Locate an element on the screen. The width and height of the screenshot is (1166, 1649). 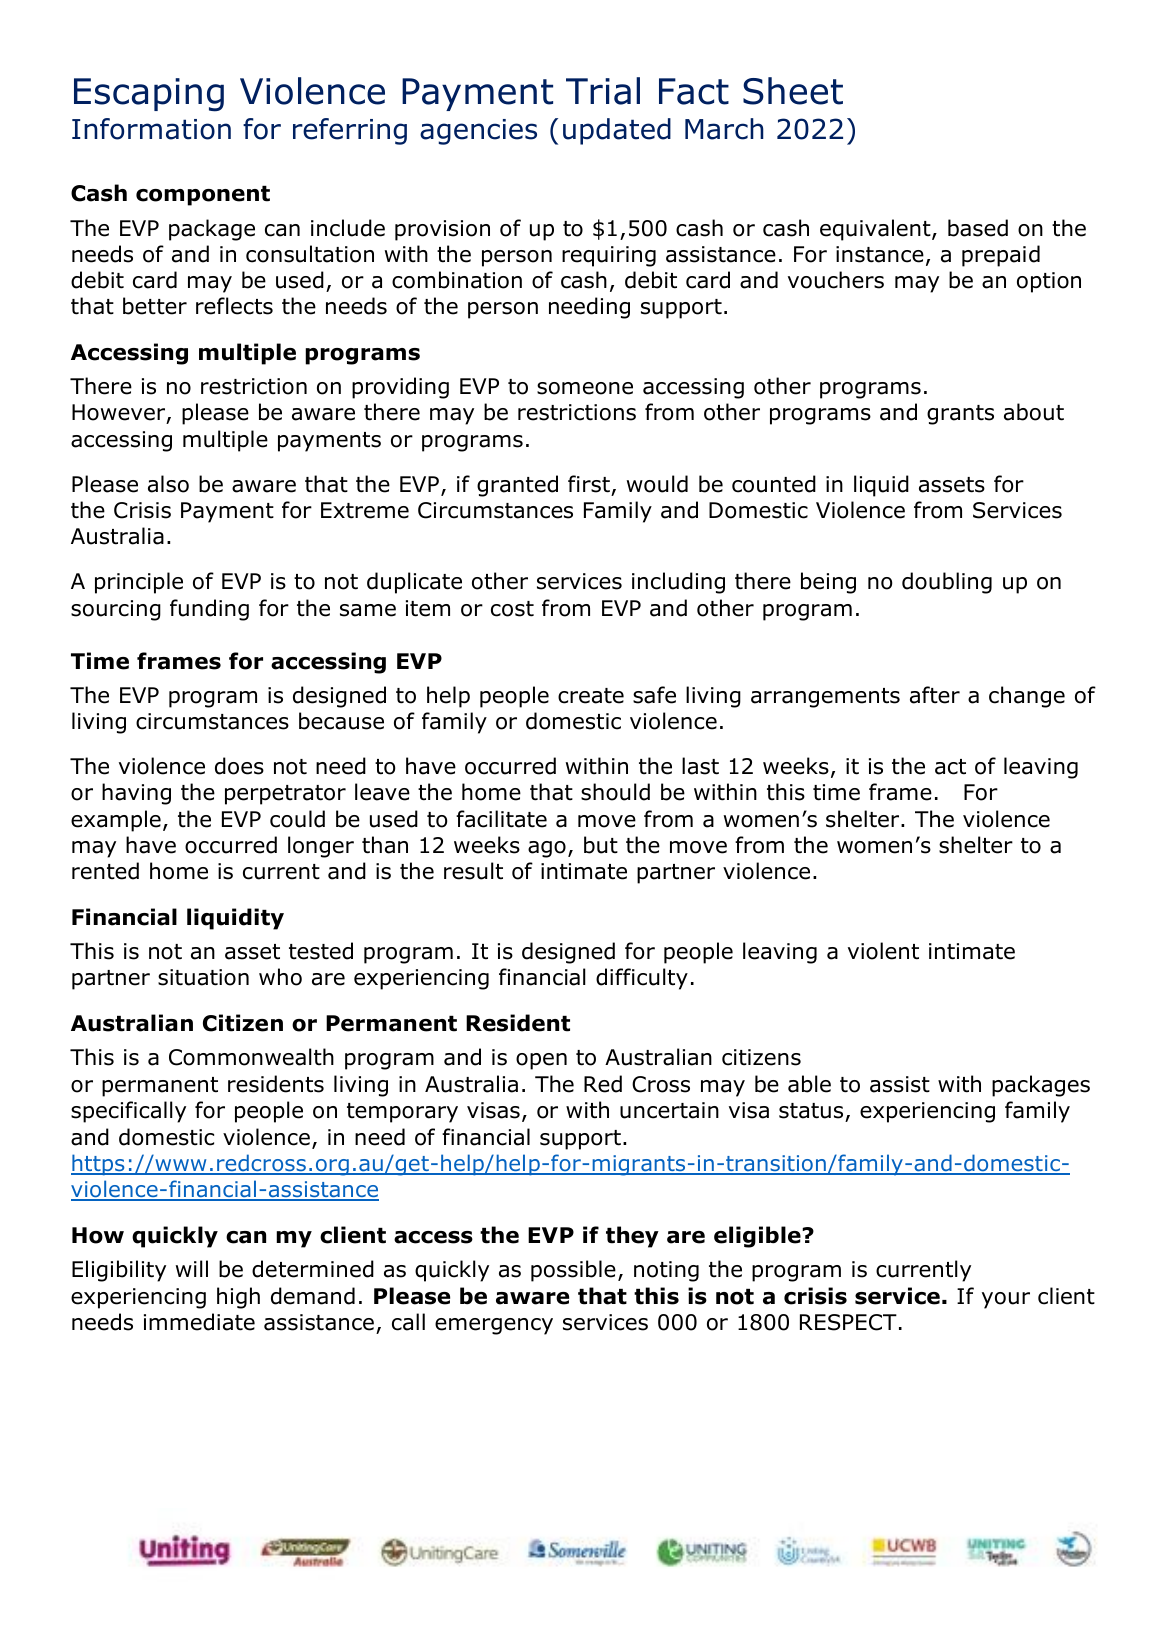
updated is located at coordinates (617, 131).
